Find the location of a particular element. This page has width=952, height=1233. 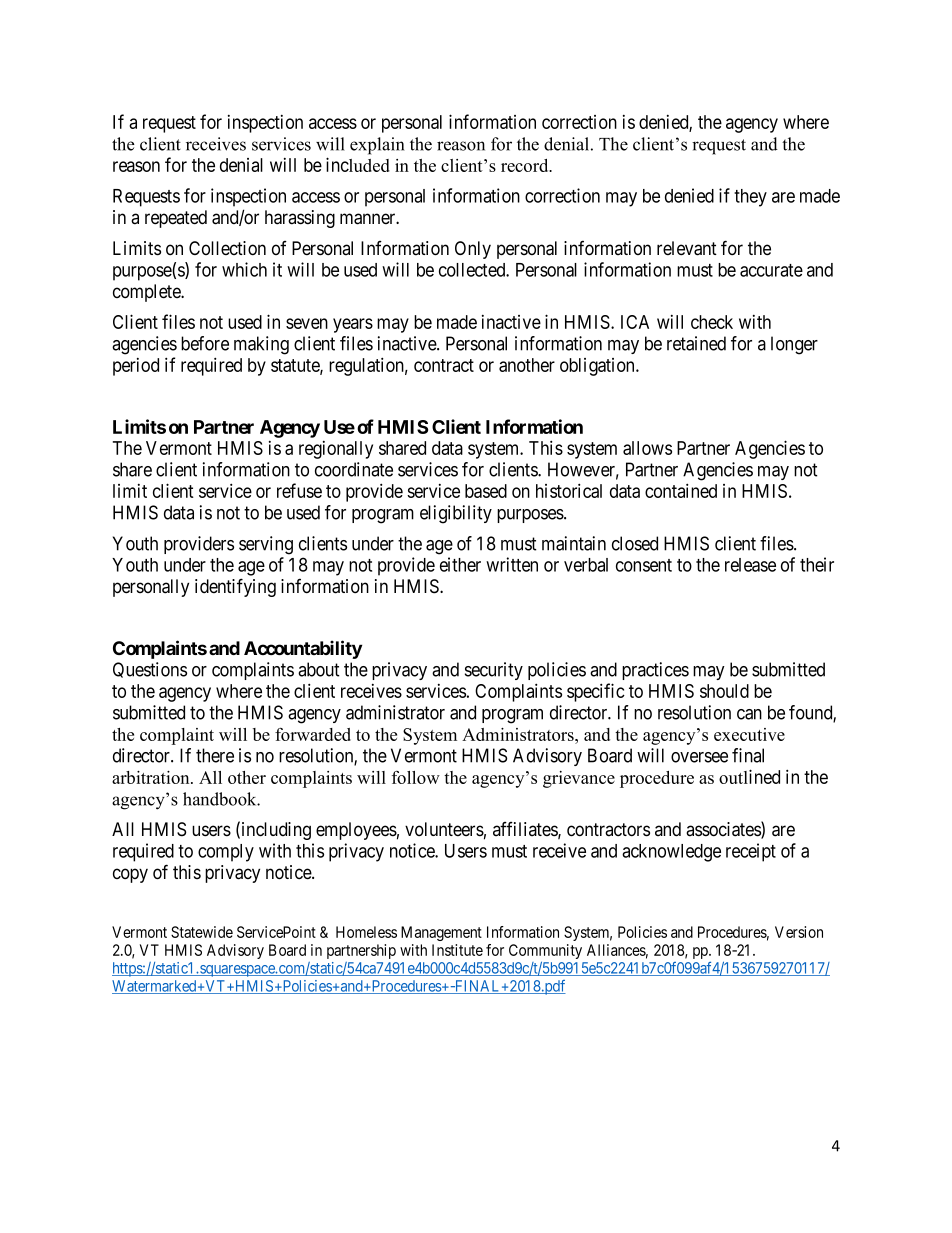

repeated is located at coordinates (176, 219).
